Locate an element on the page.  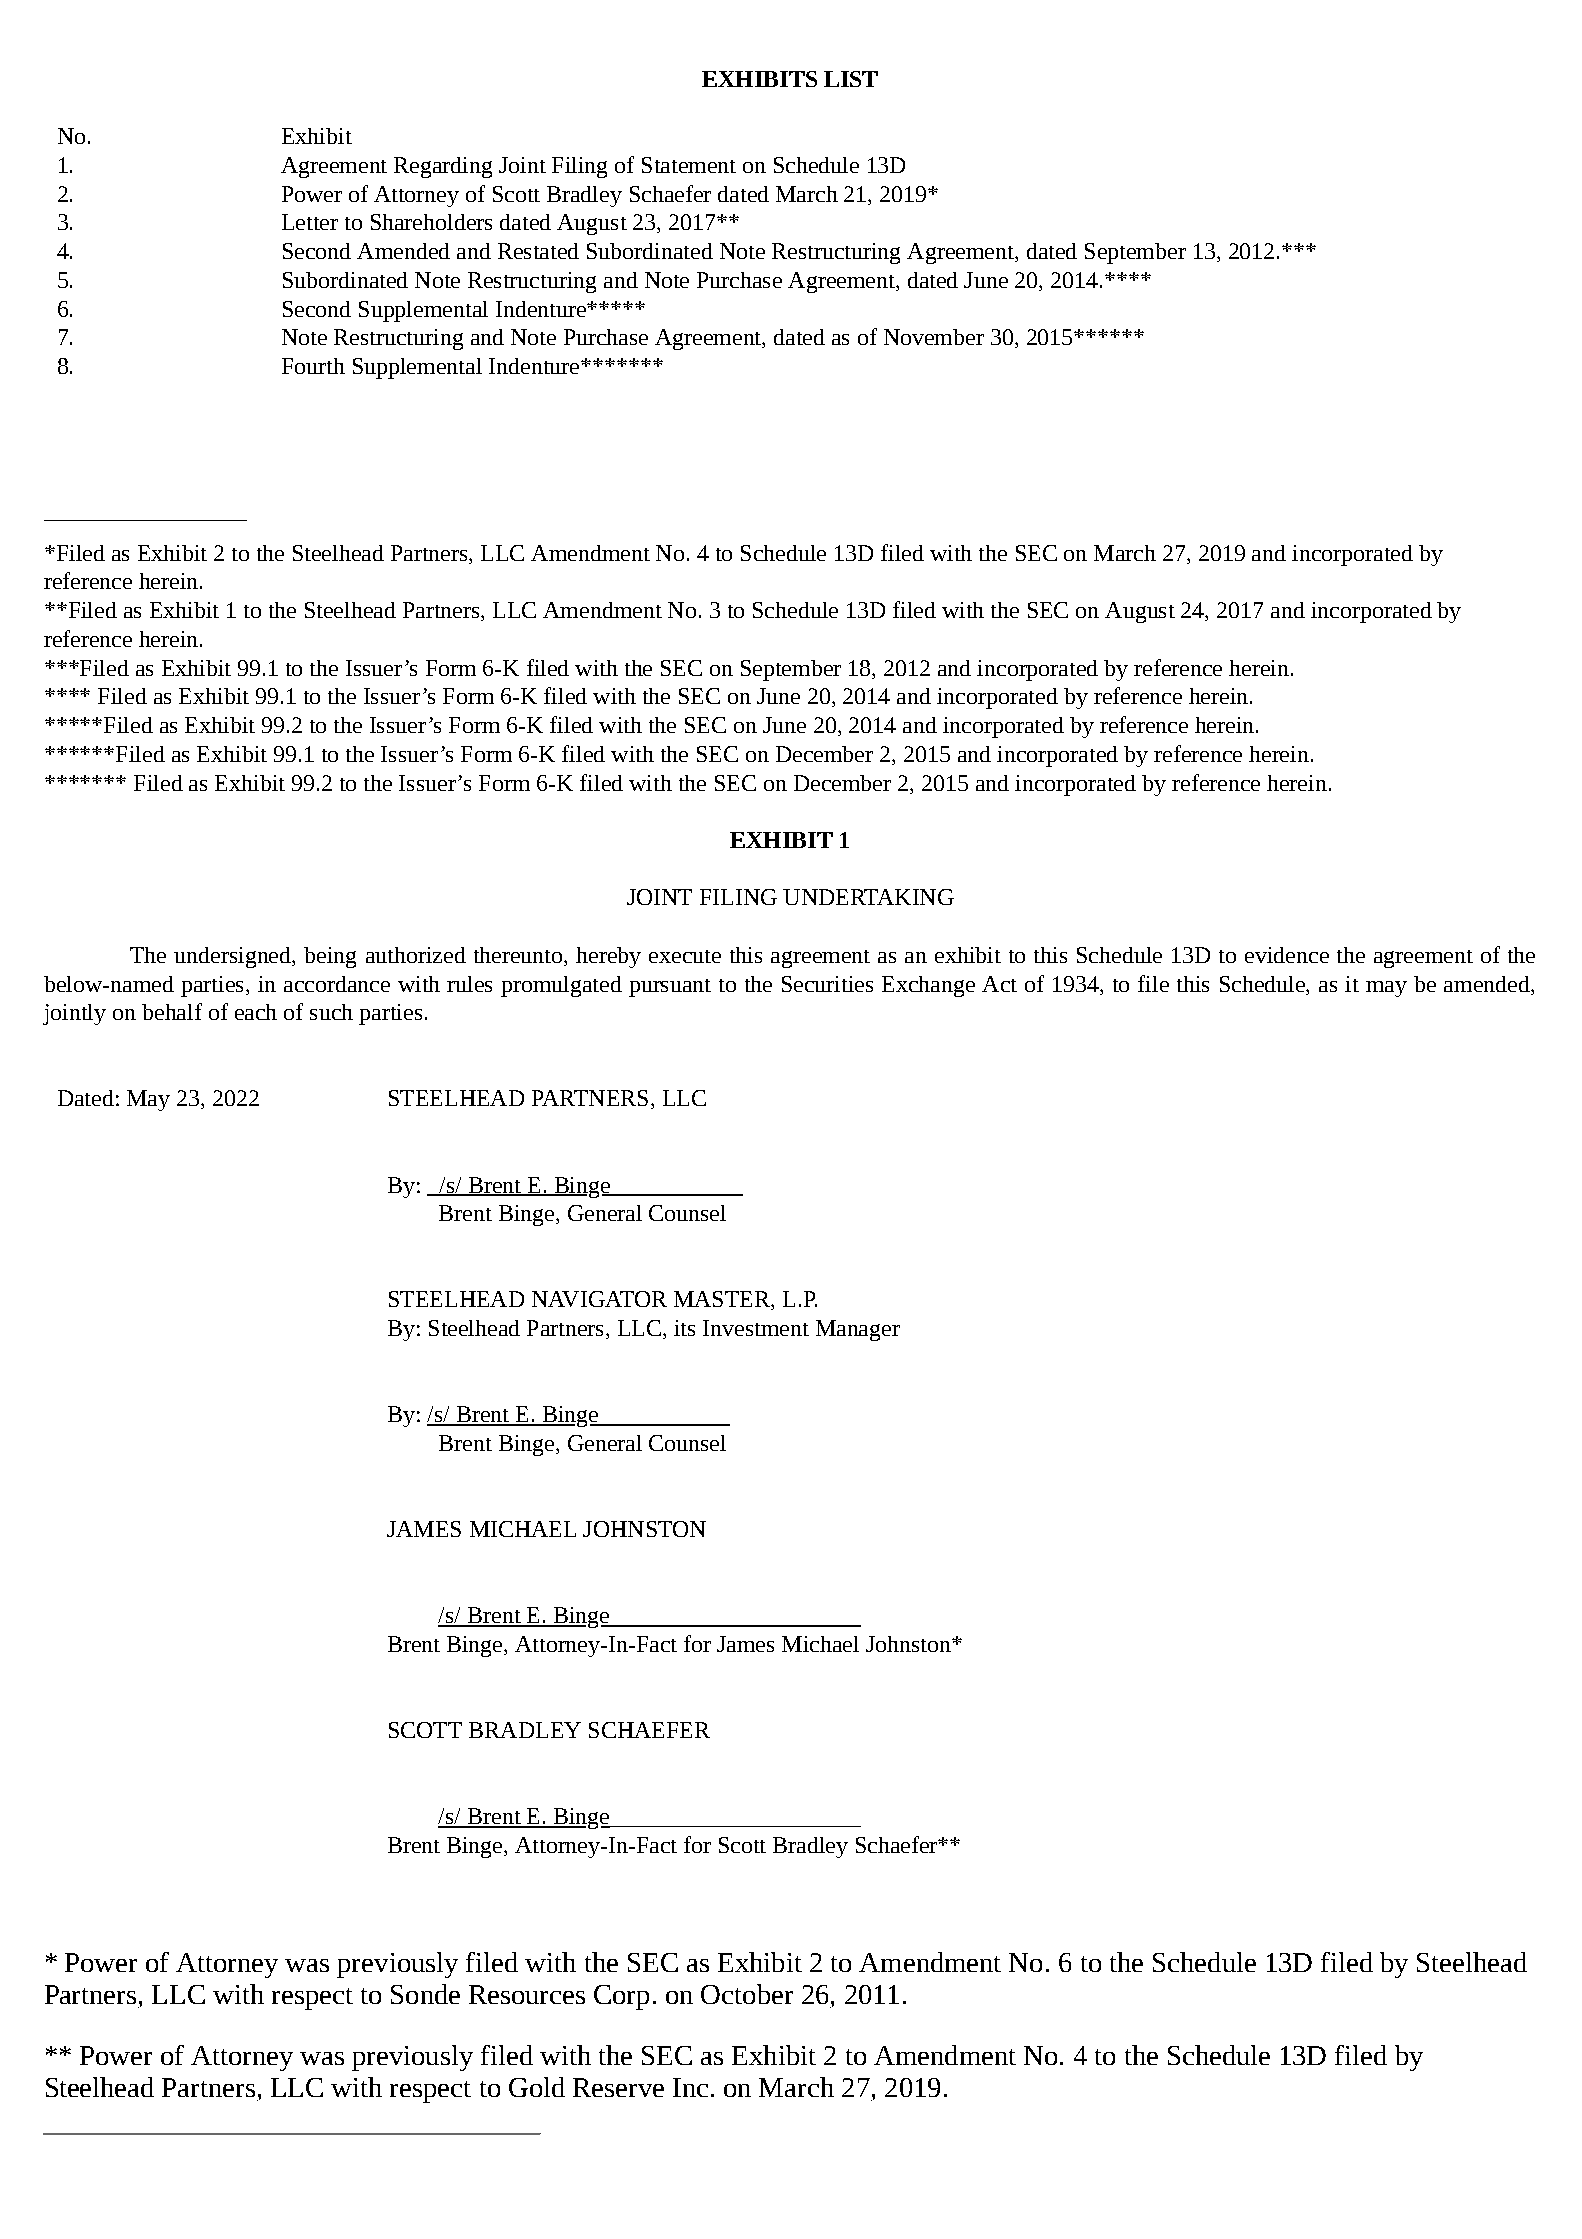
Letter is located at coordinates (310, 222).
